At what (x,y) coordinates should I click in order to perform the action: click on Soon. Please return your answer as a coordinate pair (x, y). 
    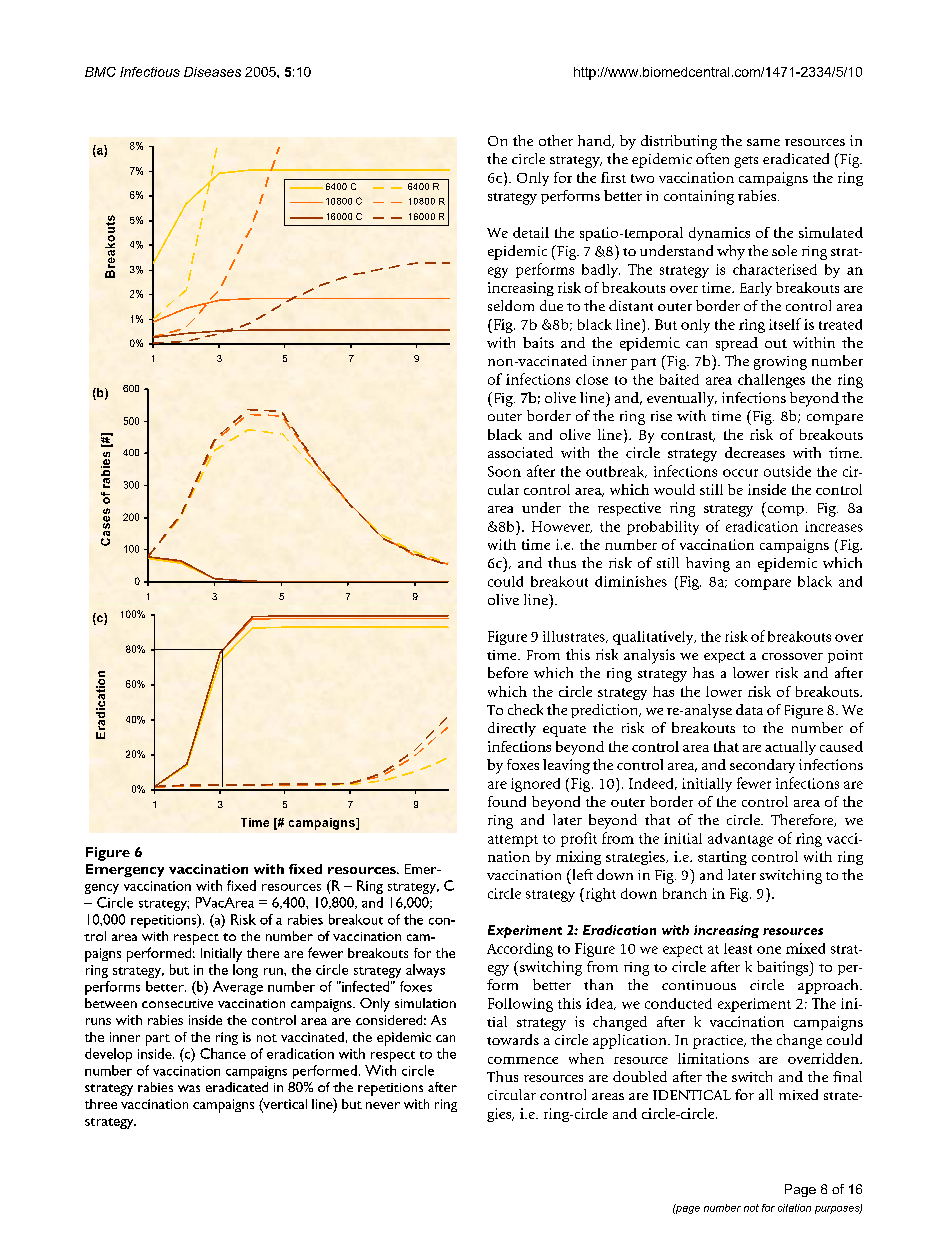
    Looking at the image, I should click on (504, 471).
